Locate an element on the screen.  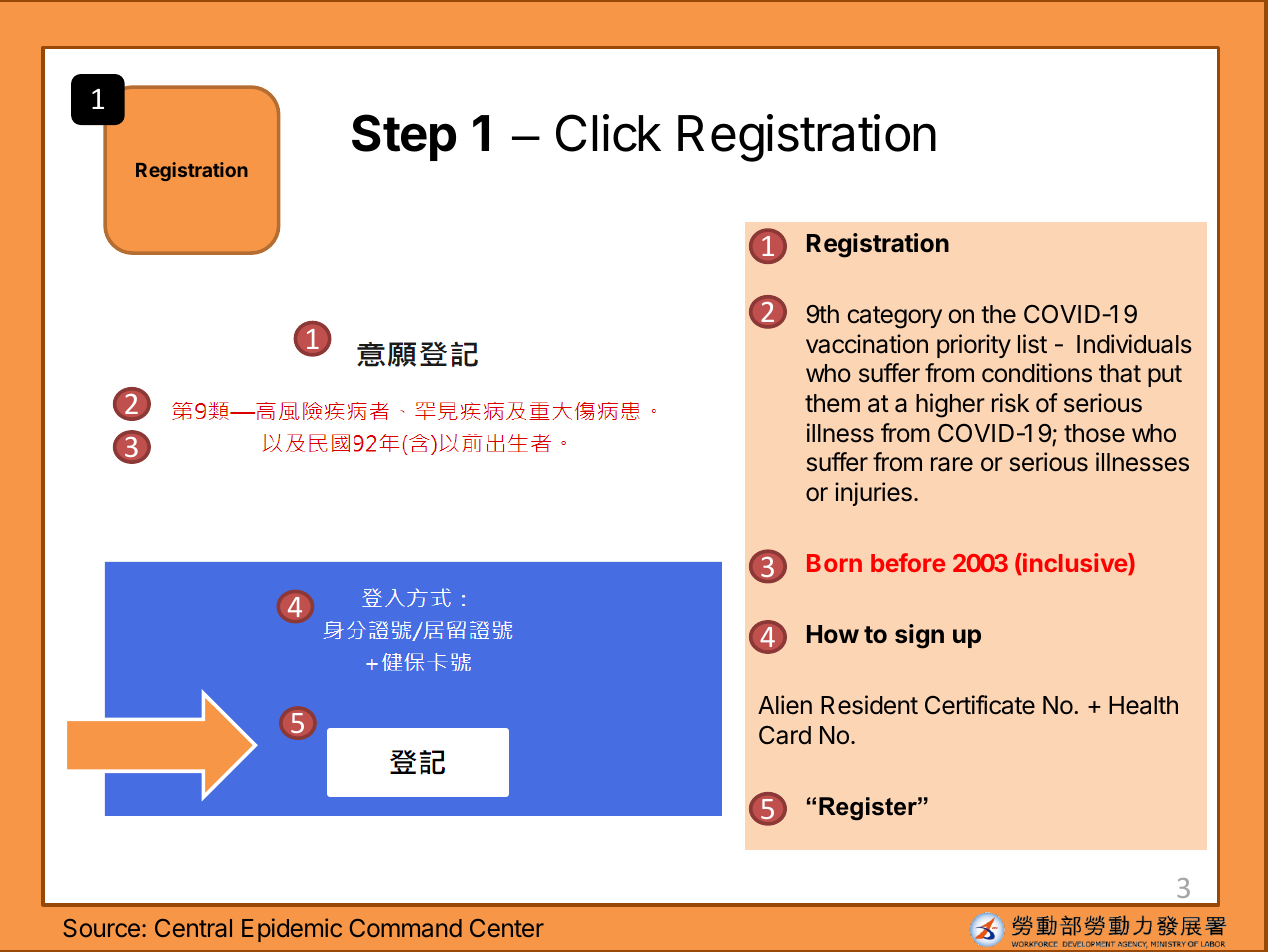
inclusive is located at coordinates (1075, 564).
